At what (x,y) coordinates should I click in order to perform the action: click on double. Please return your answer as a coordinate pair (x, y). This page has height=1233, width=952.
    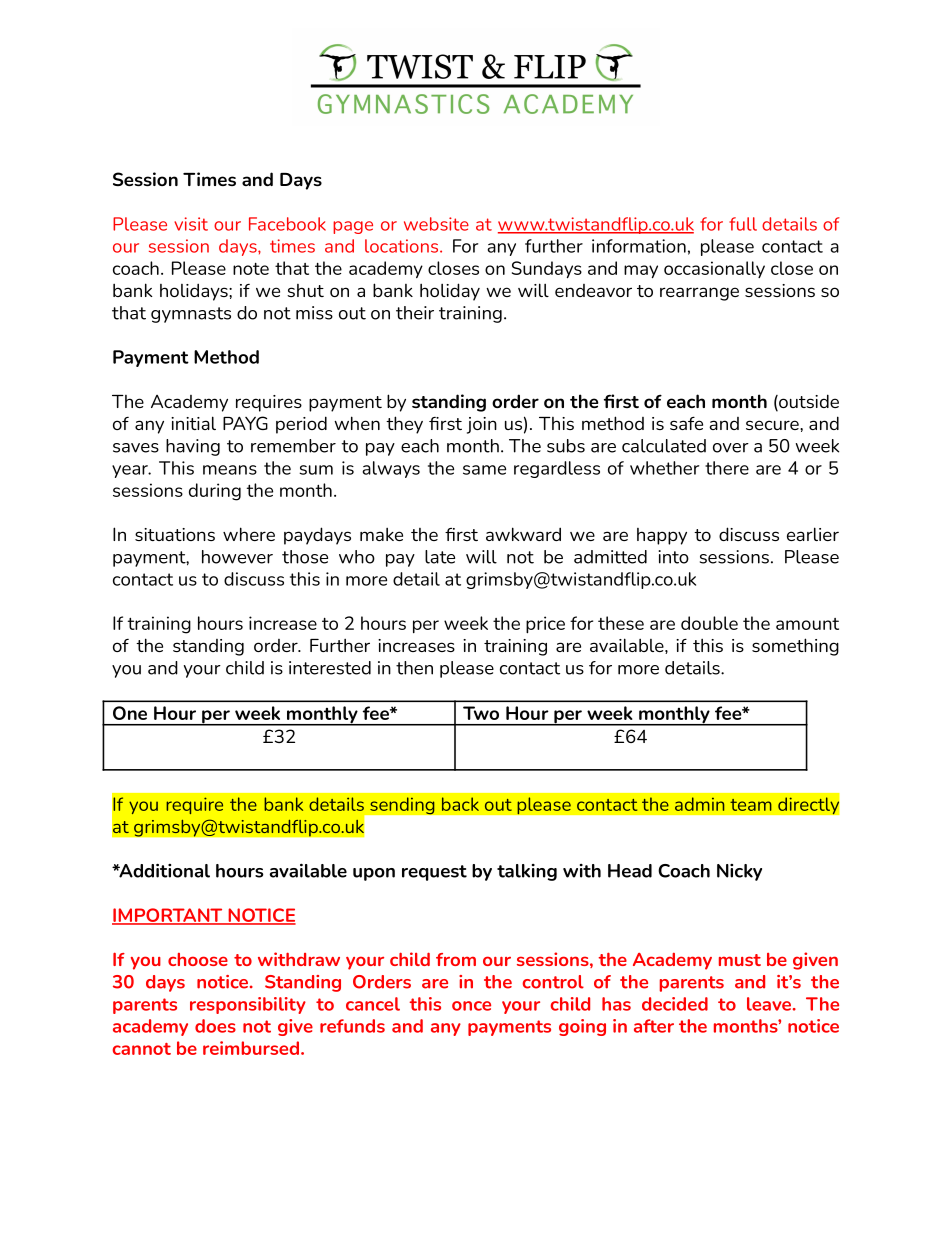
    Looking at the image, I should click on (709, 623).
